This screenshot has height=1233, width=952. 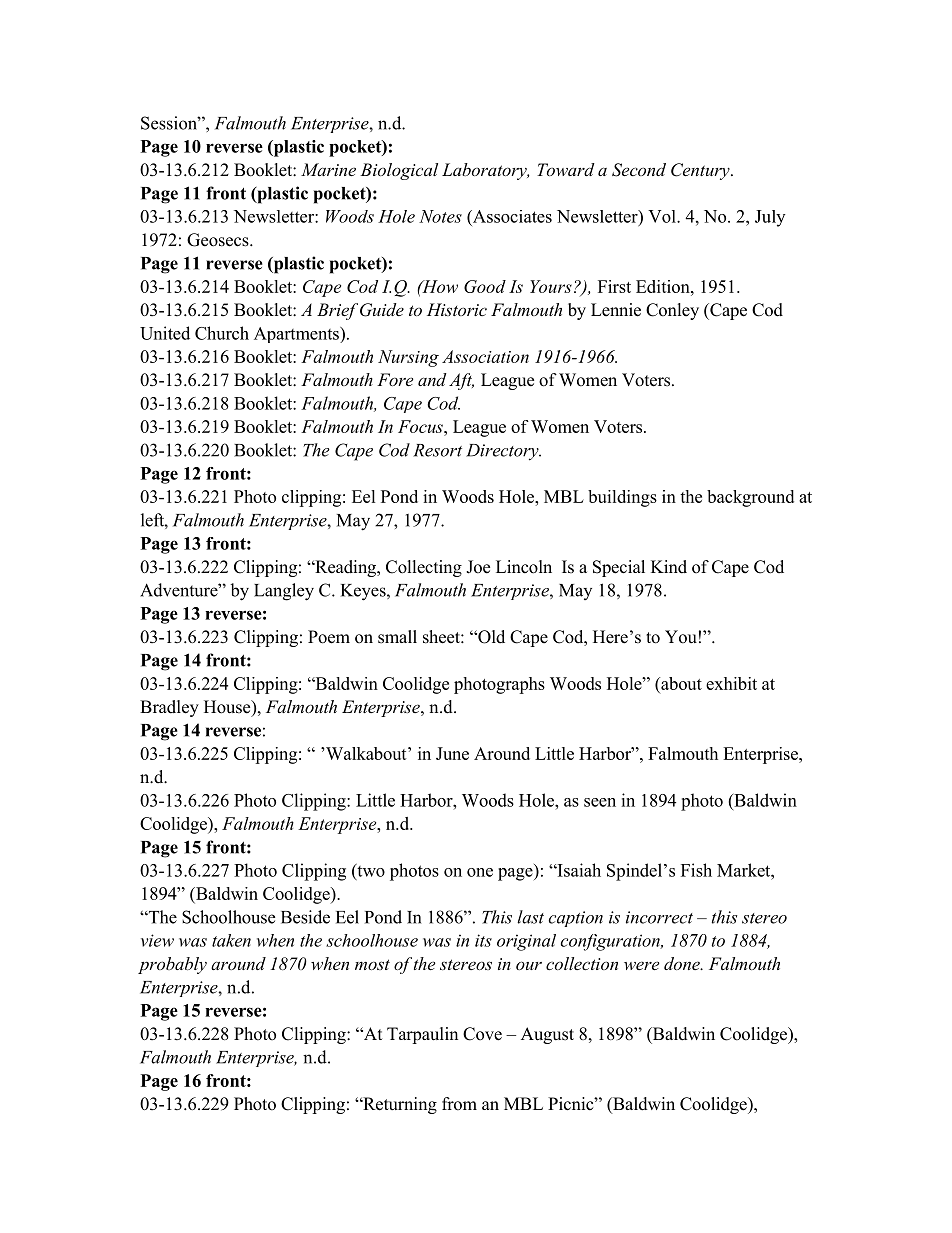 What do you see at coordinates (731, 683) in the screenshot?
I see `exhibit` at bounding box center [731, 683].
